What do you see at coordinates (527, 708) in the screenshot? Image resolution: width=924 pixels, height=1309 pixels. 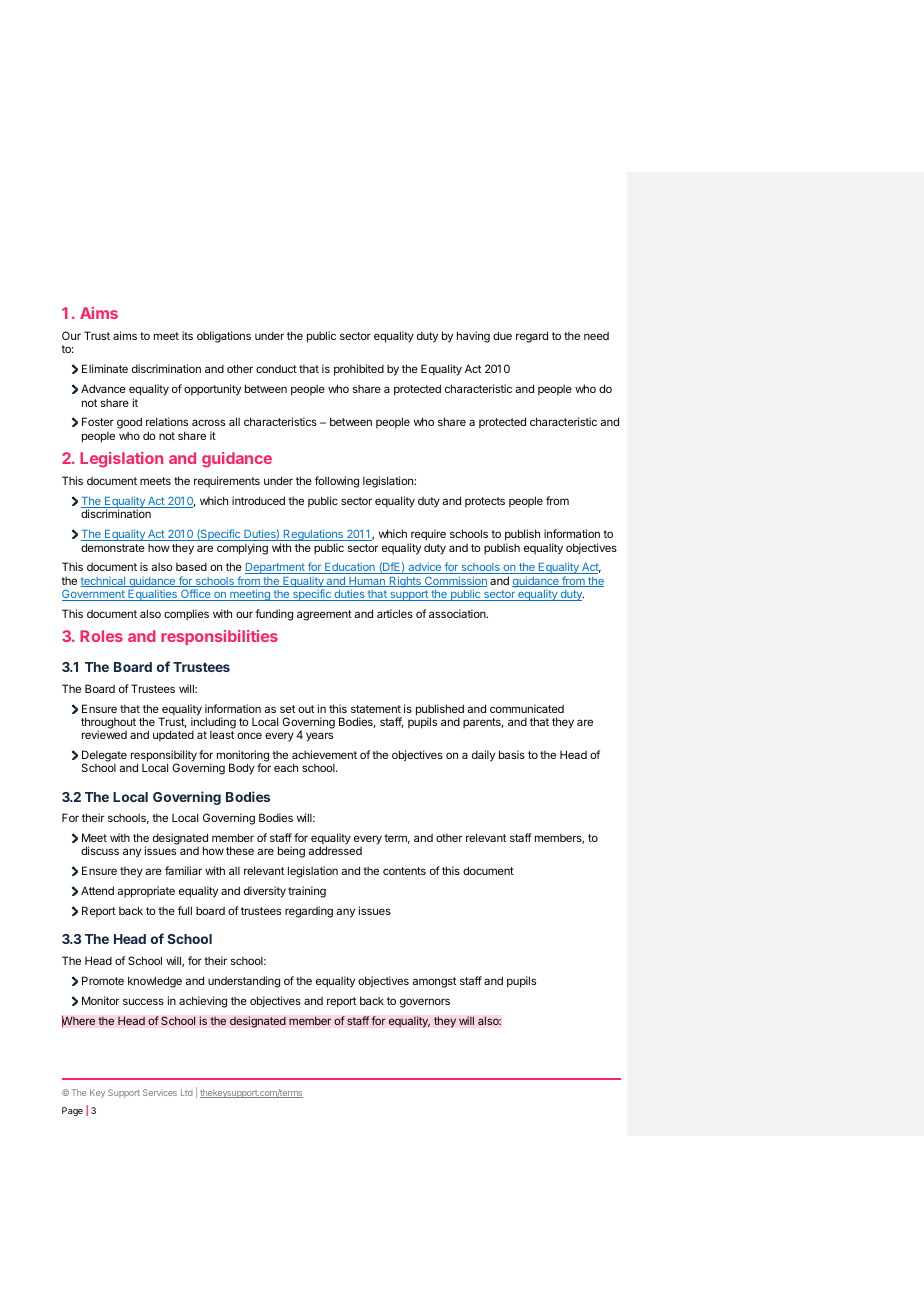 I see `communicated` at bounding box center [527, 708].
